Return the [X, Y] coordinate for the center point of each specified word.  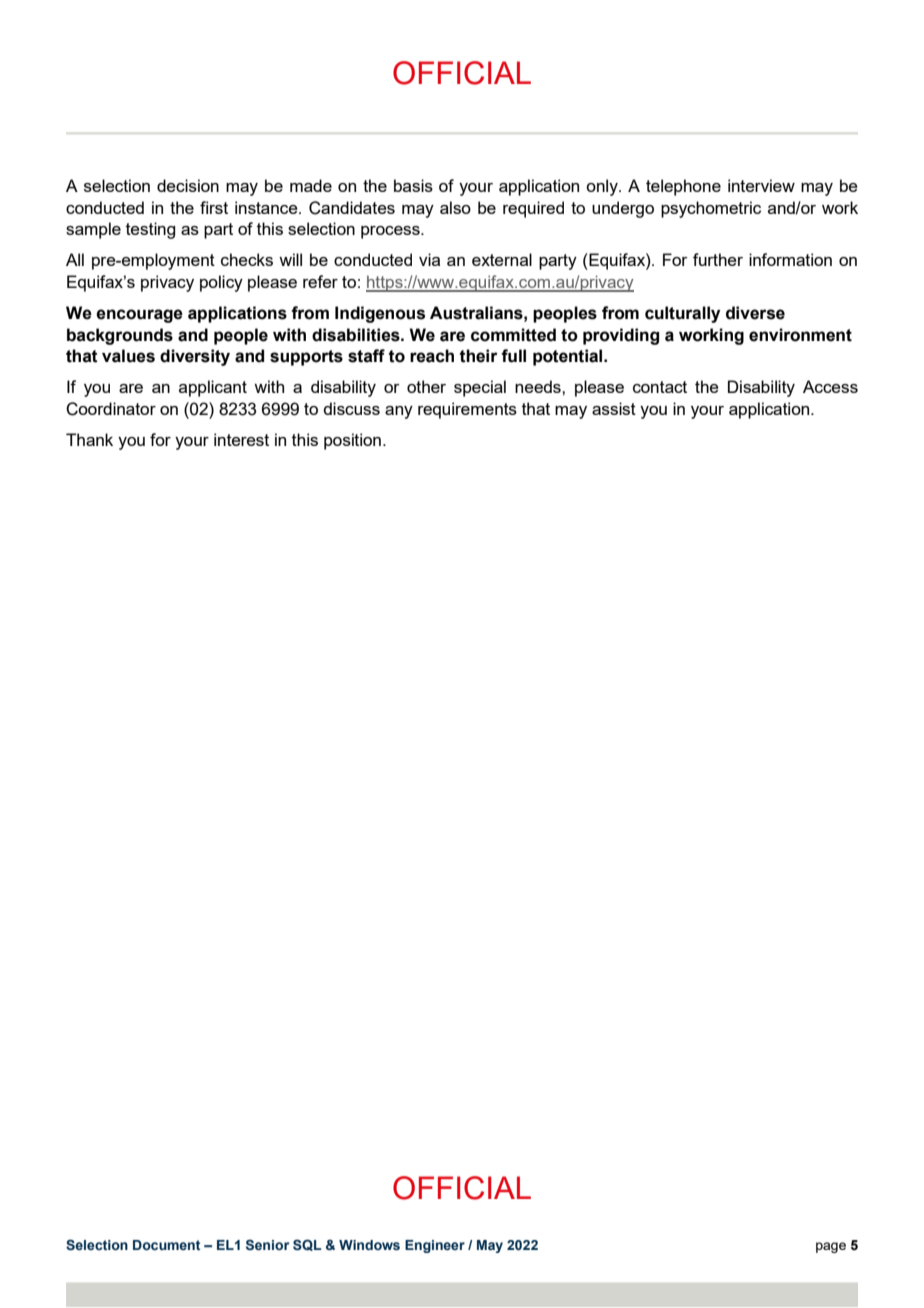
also [455, 207]
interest [241, 439]
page [831, 1247]
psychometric [711, 209]
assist [614, 408]
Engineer [435, 1246]
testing [150, 230]
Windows [369, 1245]
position [352, 441]
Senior [267, 1244]
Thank [89, 439]
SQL [307, 1245]
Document [166, 1245]
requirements [467, 410]
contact [660, 387]
